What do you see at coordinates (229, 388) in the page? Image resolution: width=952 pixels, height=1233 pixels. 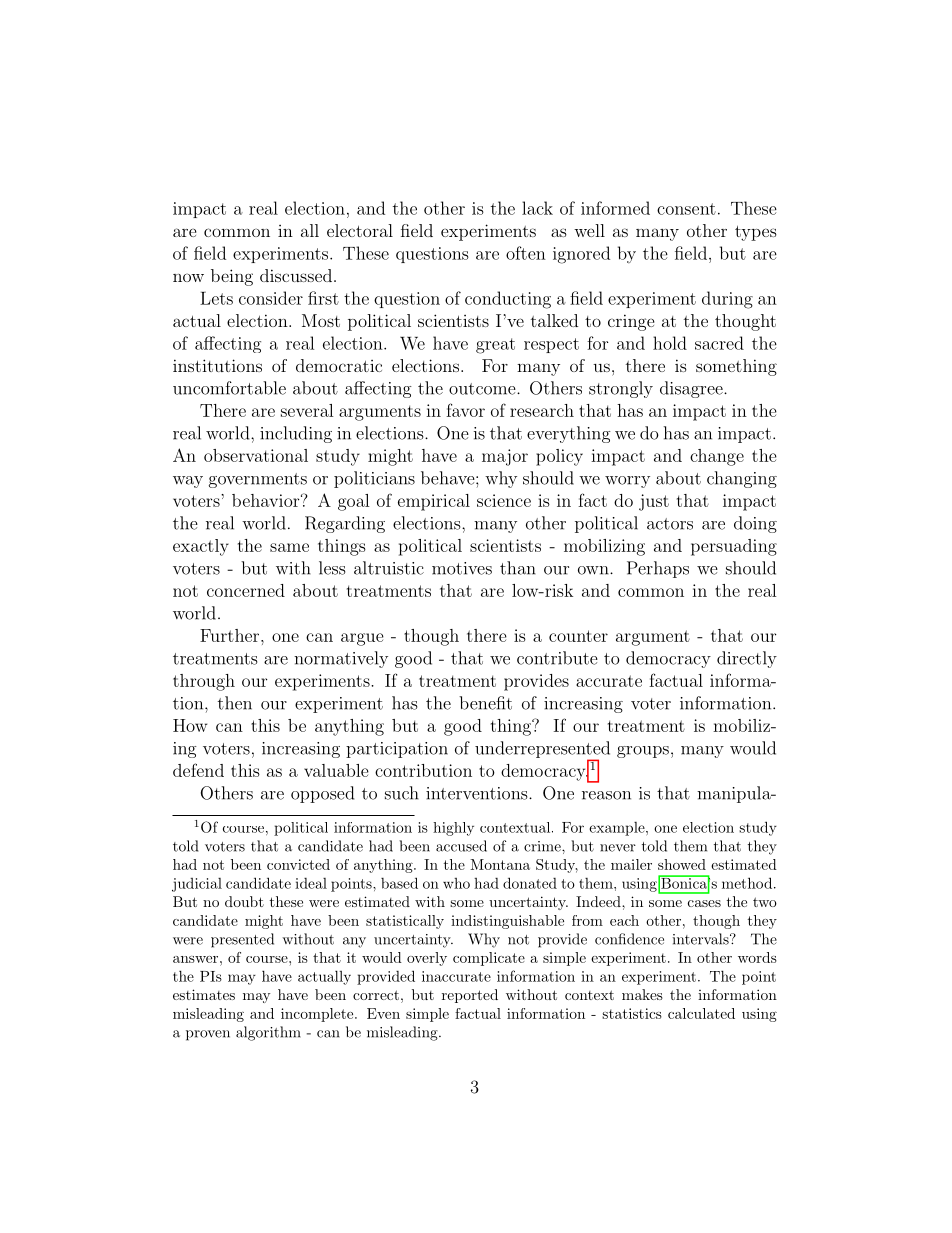 I see `uncomfortable` at bounding box center [229, 388].
